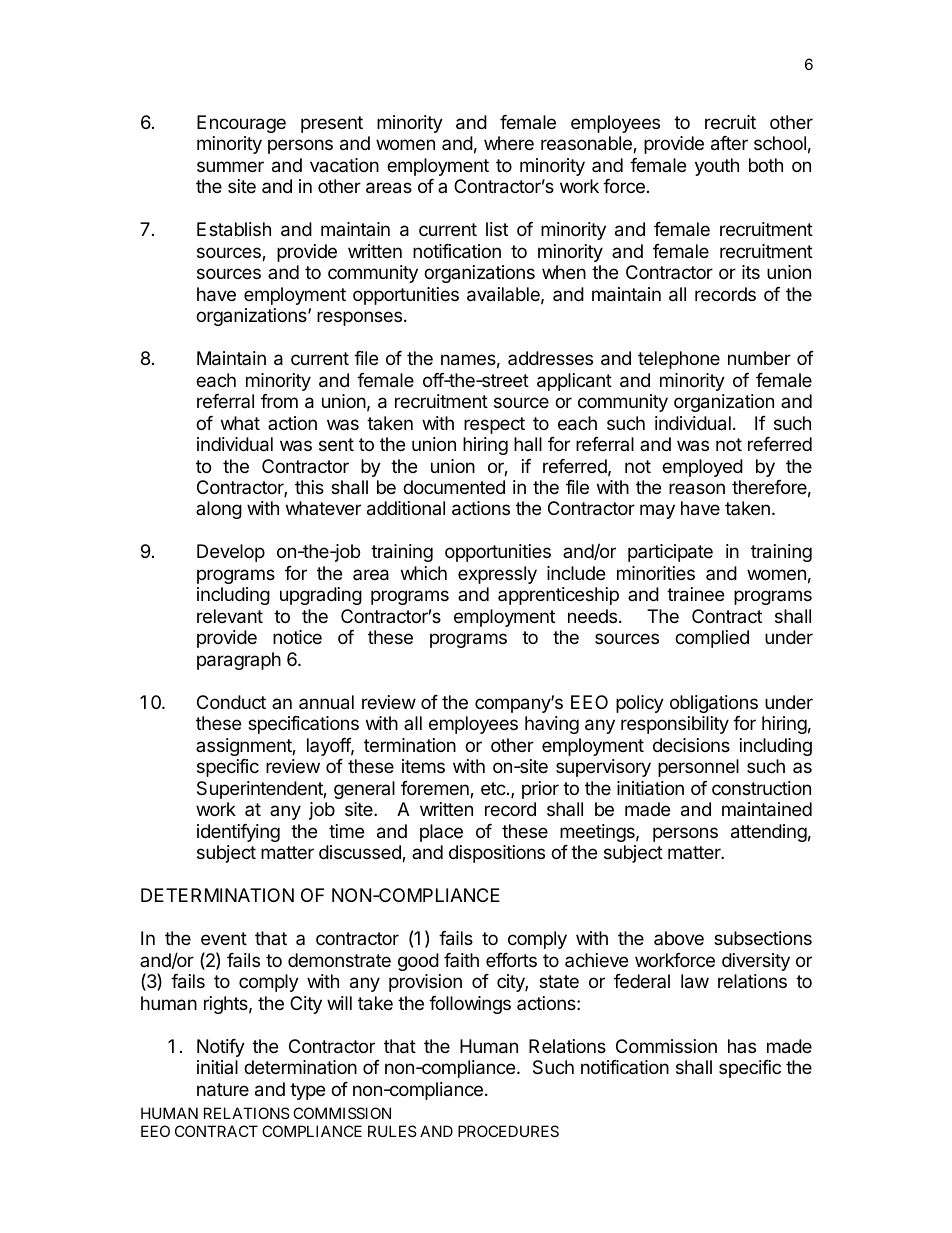 The image size is (952, 1233). I want to click on type, so click(307, 1091).
